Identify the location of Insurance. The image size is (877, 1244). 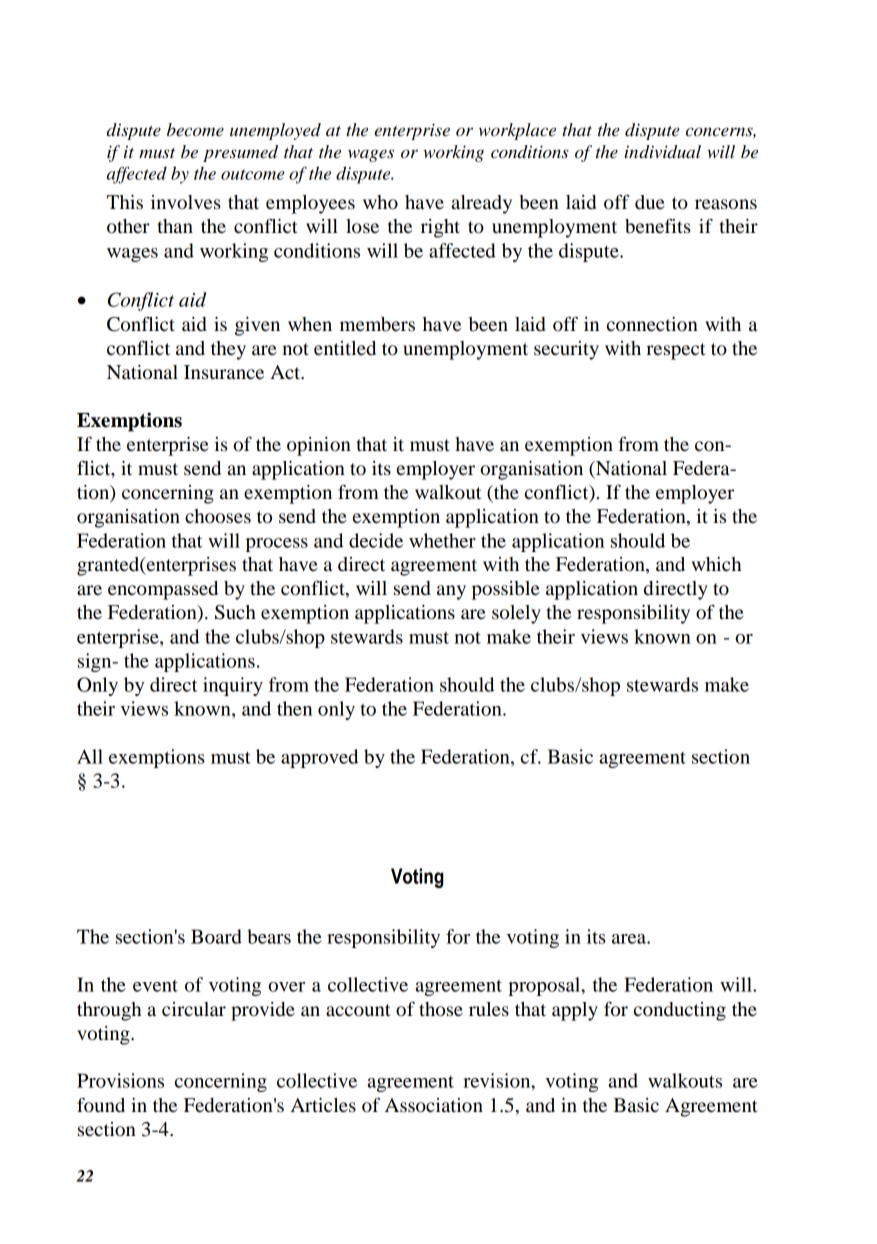
(224, 372).
